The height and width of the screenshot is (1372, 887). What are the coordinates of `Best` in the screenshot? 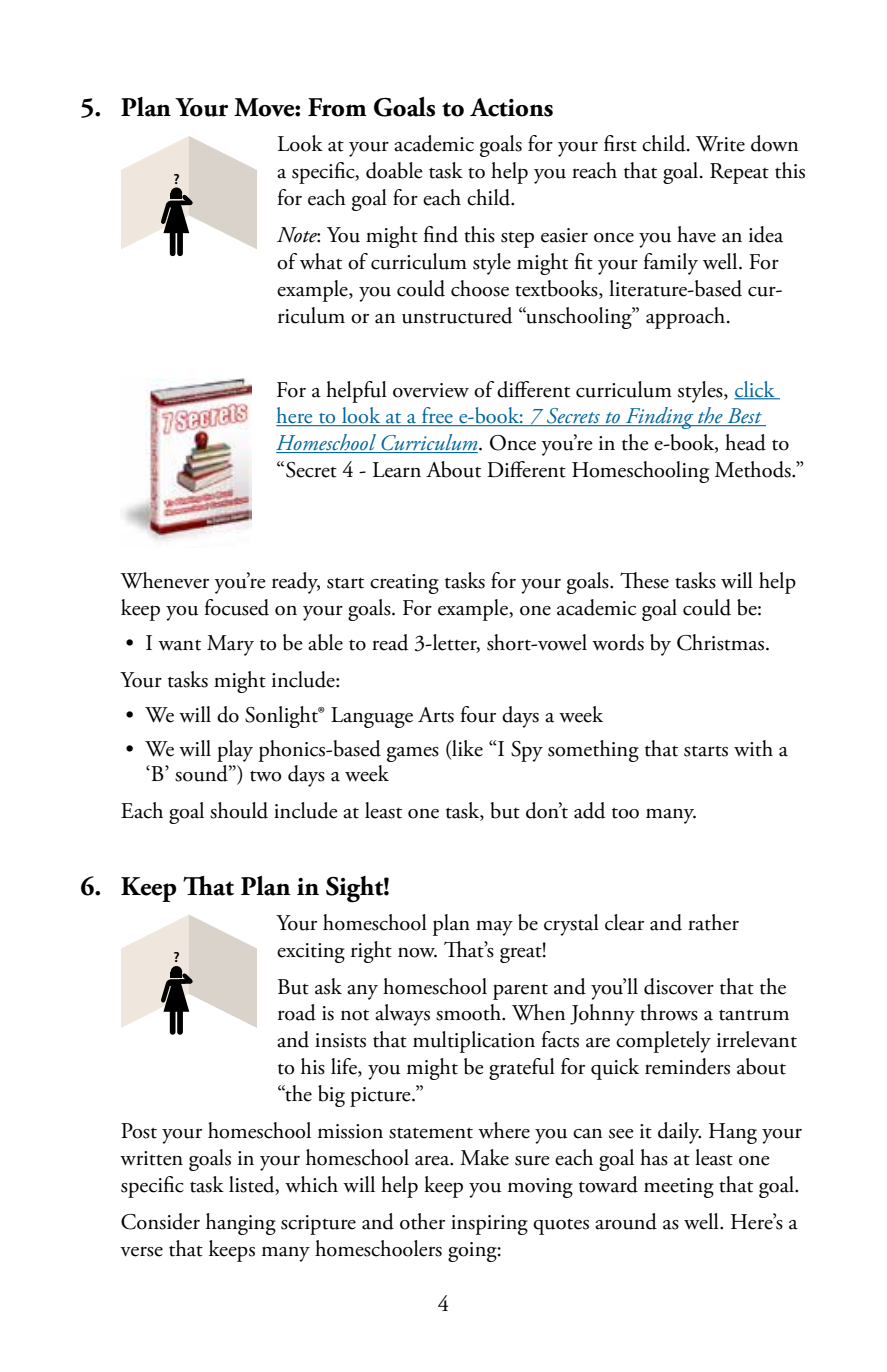 It's located at (745, 417).
